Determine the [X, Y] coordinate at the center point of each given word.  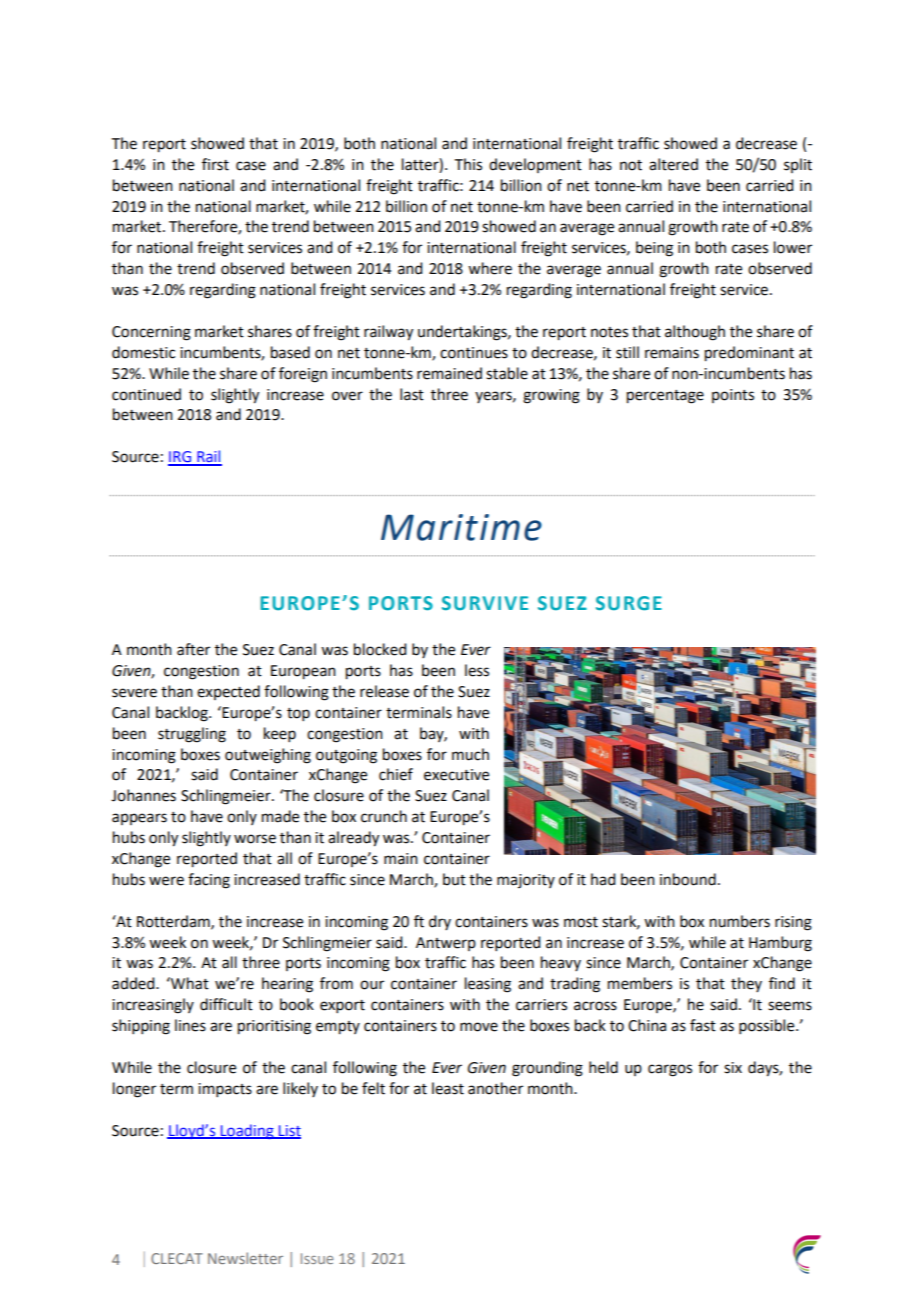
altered [673, 164]
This [468, 164]
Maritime [461, 527]
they [746, 984]
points [733, 396]
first [215, 164]
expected [228, 692]
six [733, 1068]
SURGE [629, 603]
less [477, 670]
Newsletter [245, 1258]
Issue [317, 1258]
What [189, 983]
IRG [181, 458]
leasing [488, 985]
